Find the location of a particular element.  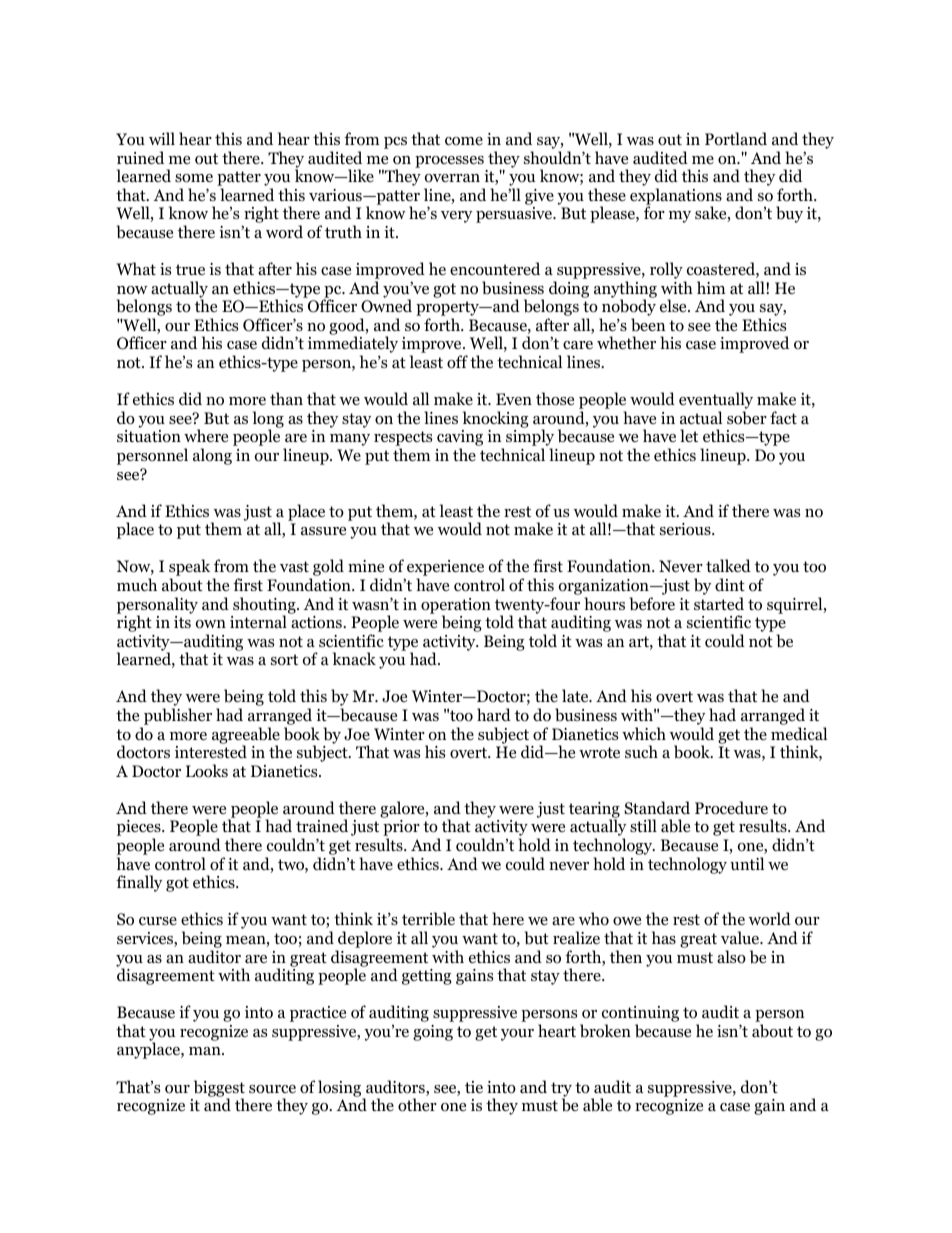

processes is located at coordinates (449, 162).
